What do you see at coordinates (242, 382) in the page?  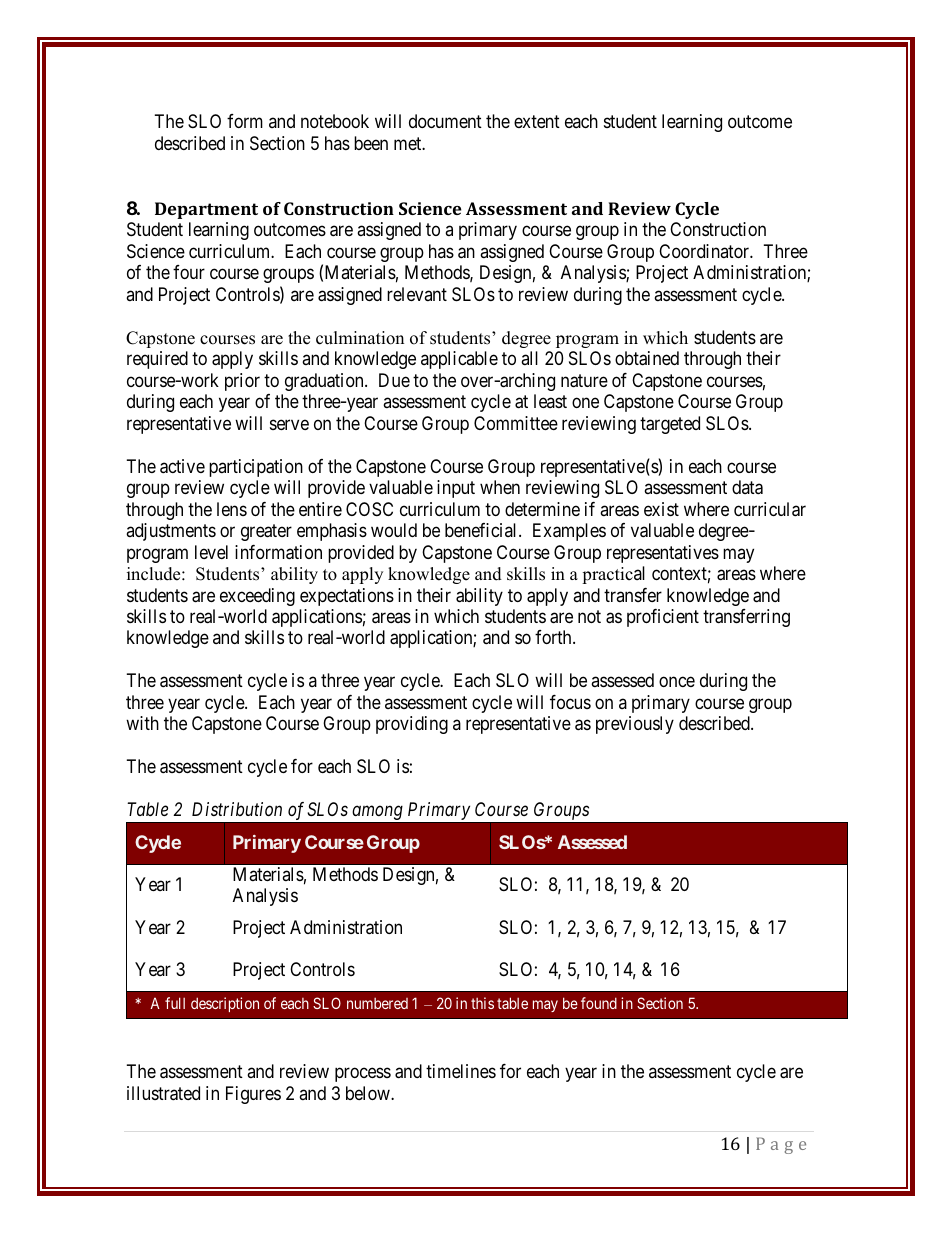 I see `prior` at bounding box center [242, 382].
